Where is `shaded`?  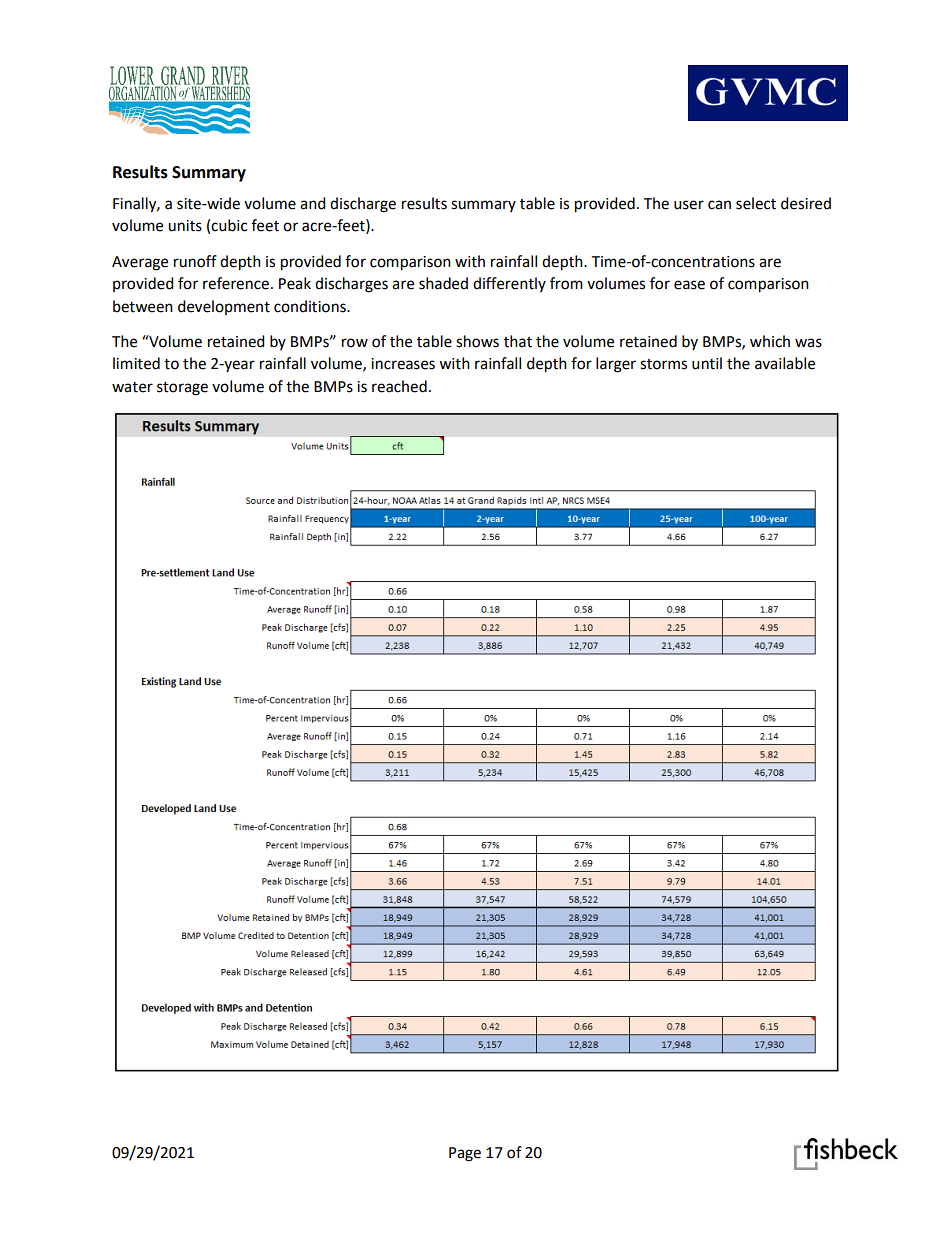 shaded is located at coordinates (443, 283).
